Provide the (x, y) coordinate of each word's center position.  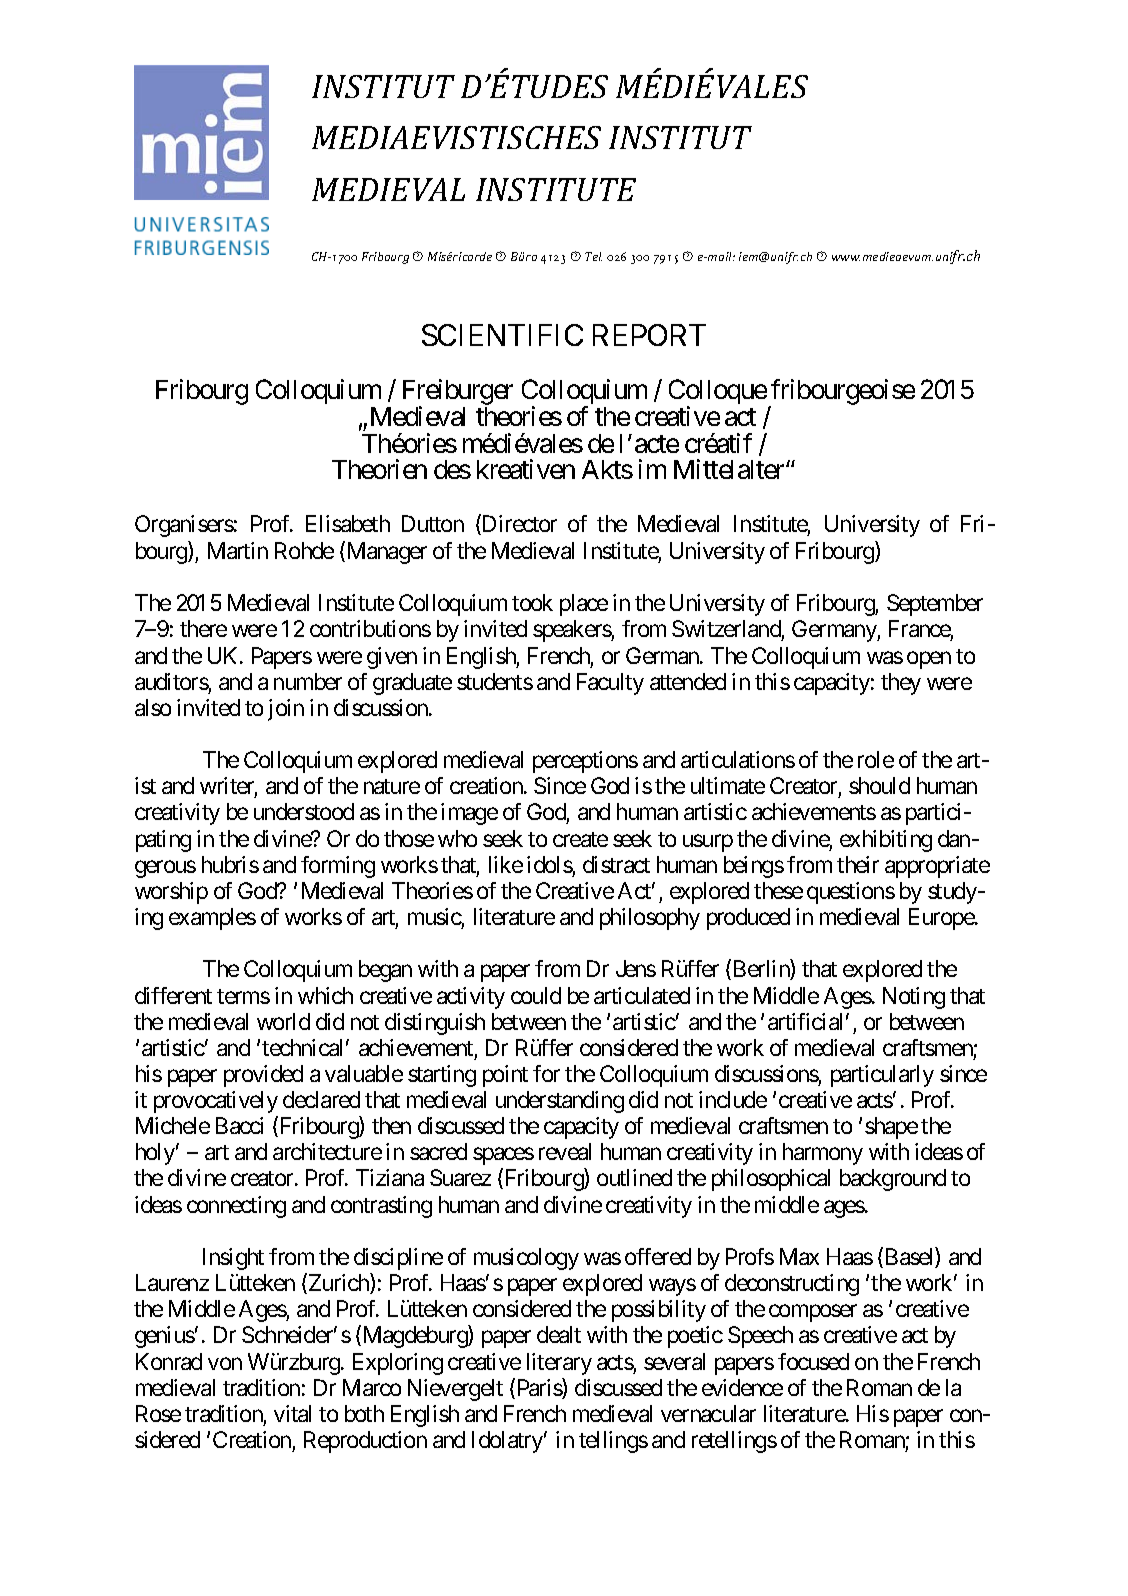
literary (559, 1364)
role (876, 759)
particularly (882, 1076)
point (505, 1076)
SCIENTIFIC (502, 335)
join (286, 710)
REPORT (649, 335)
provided (263, 1076)
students (495, 681)
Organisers (184, 526)
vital (292, 1413)
